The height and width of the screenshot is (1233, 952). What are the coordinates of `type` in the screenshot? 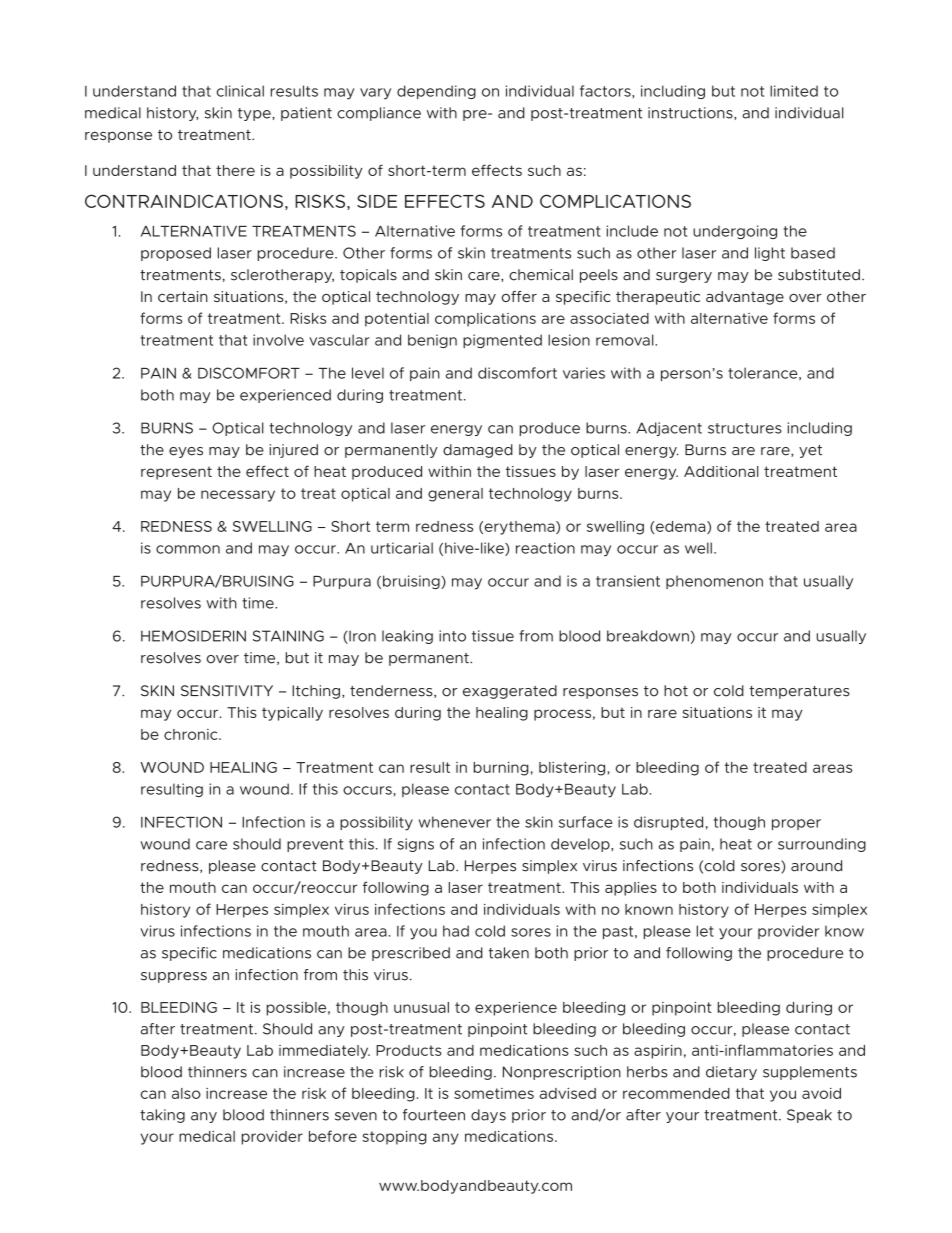 It's located at (255, 114).
